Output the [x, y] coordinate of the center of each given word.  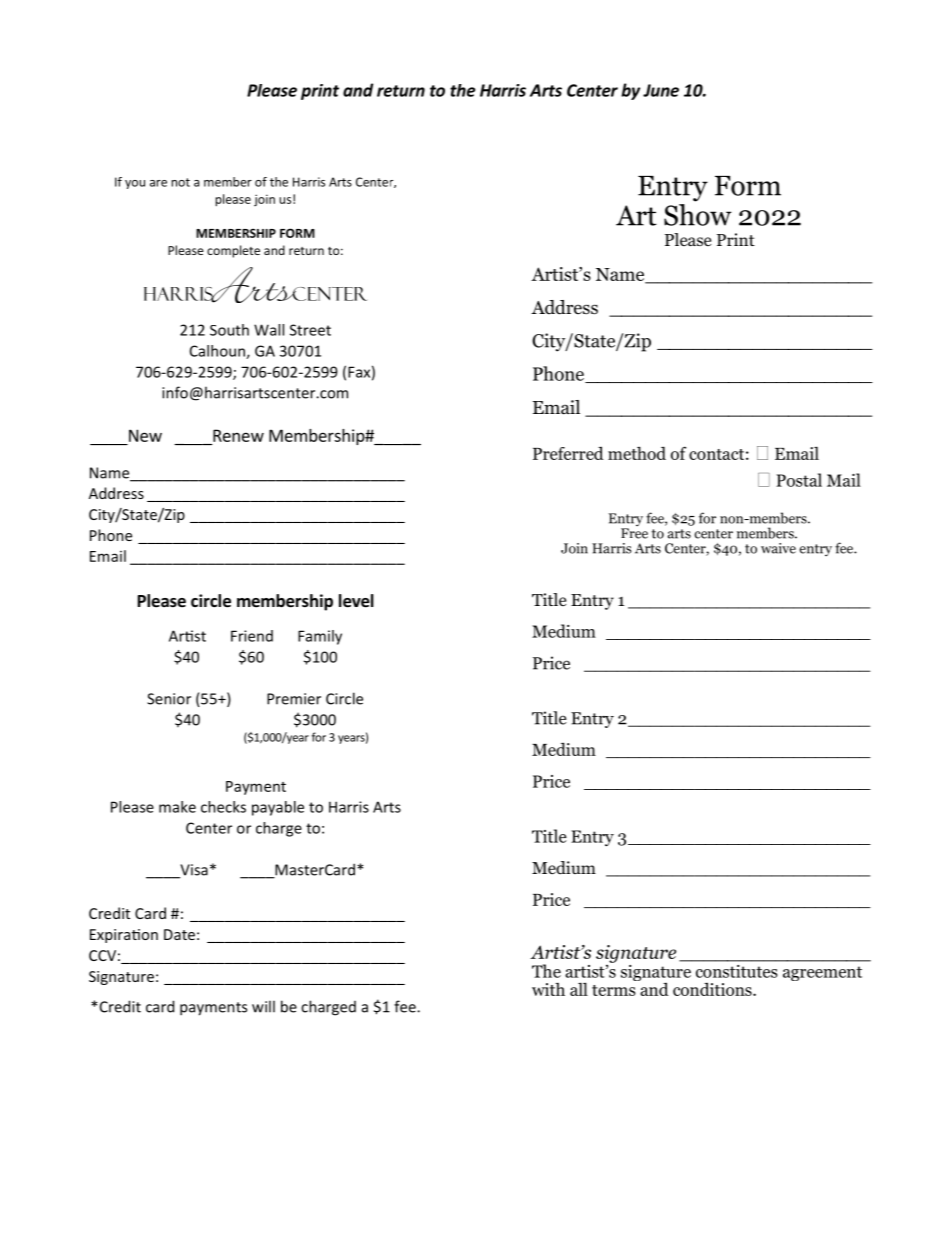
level [356, 601]
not [180, 182]
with [548, 989]
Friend [252, 636]
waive [778, 548]
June [661, 90]
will [263, 1006]
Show [698, 213]
